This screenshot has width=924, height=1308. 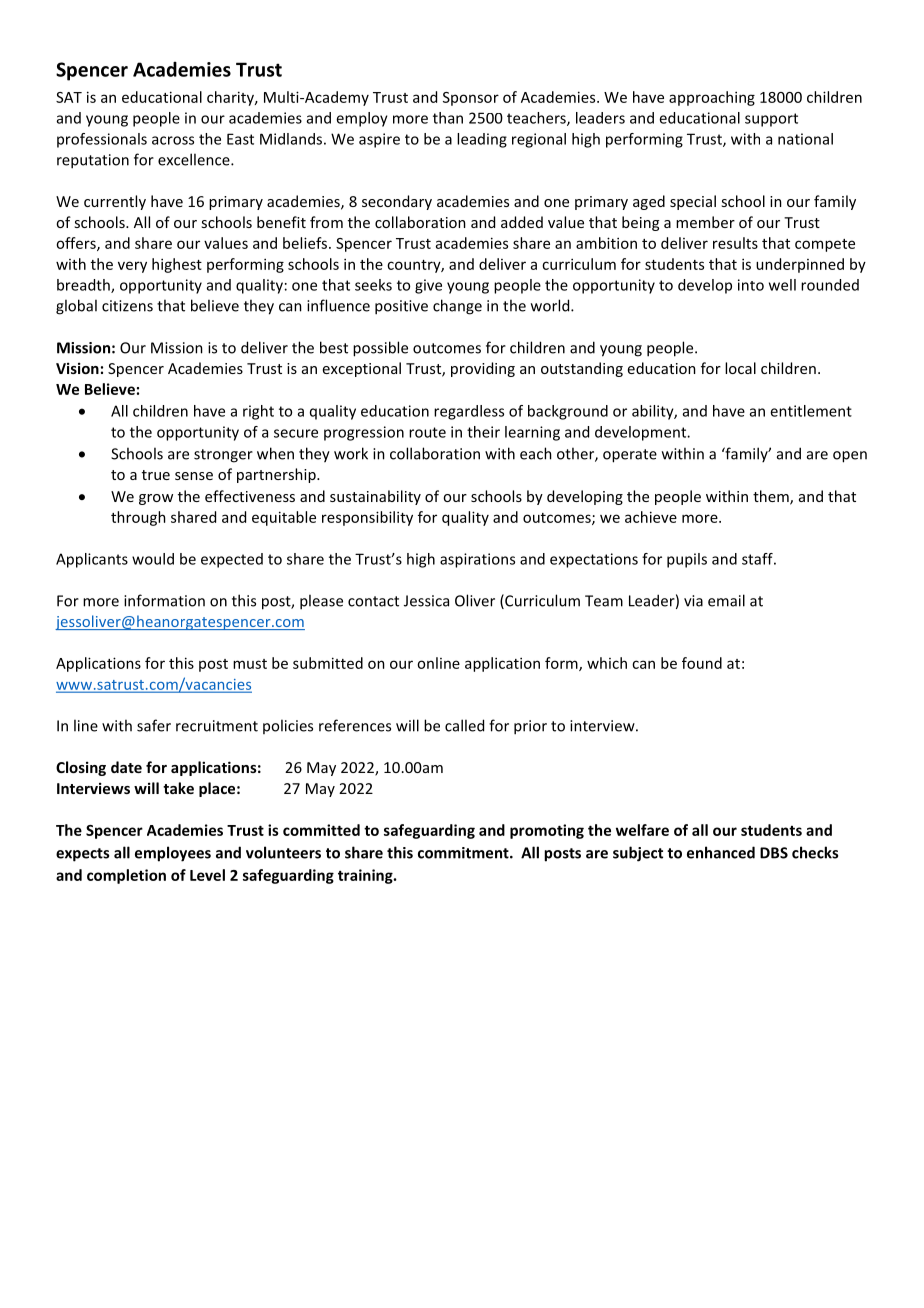 I want to click on support, so click(x=771, y=120).
